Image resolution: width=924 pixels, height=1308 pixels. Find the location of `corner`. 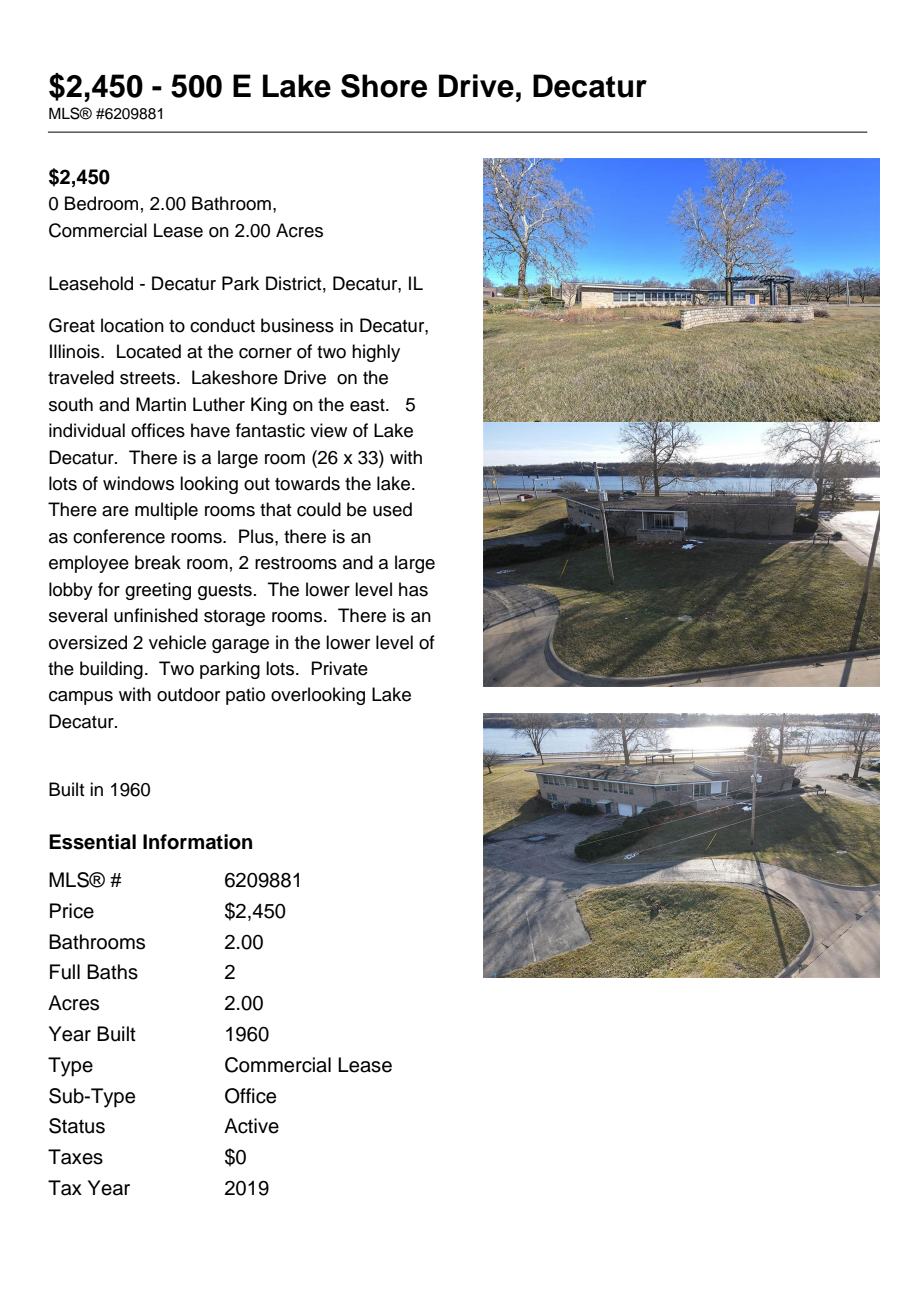

corner is located at coordinates (265, 353).
